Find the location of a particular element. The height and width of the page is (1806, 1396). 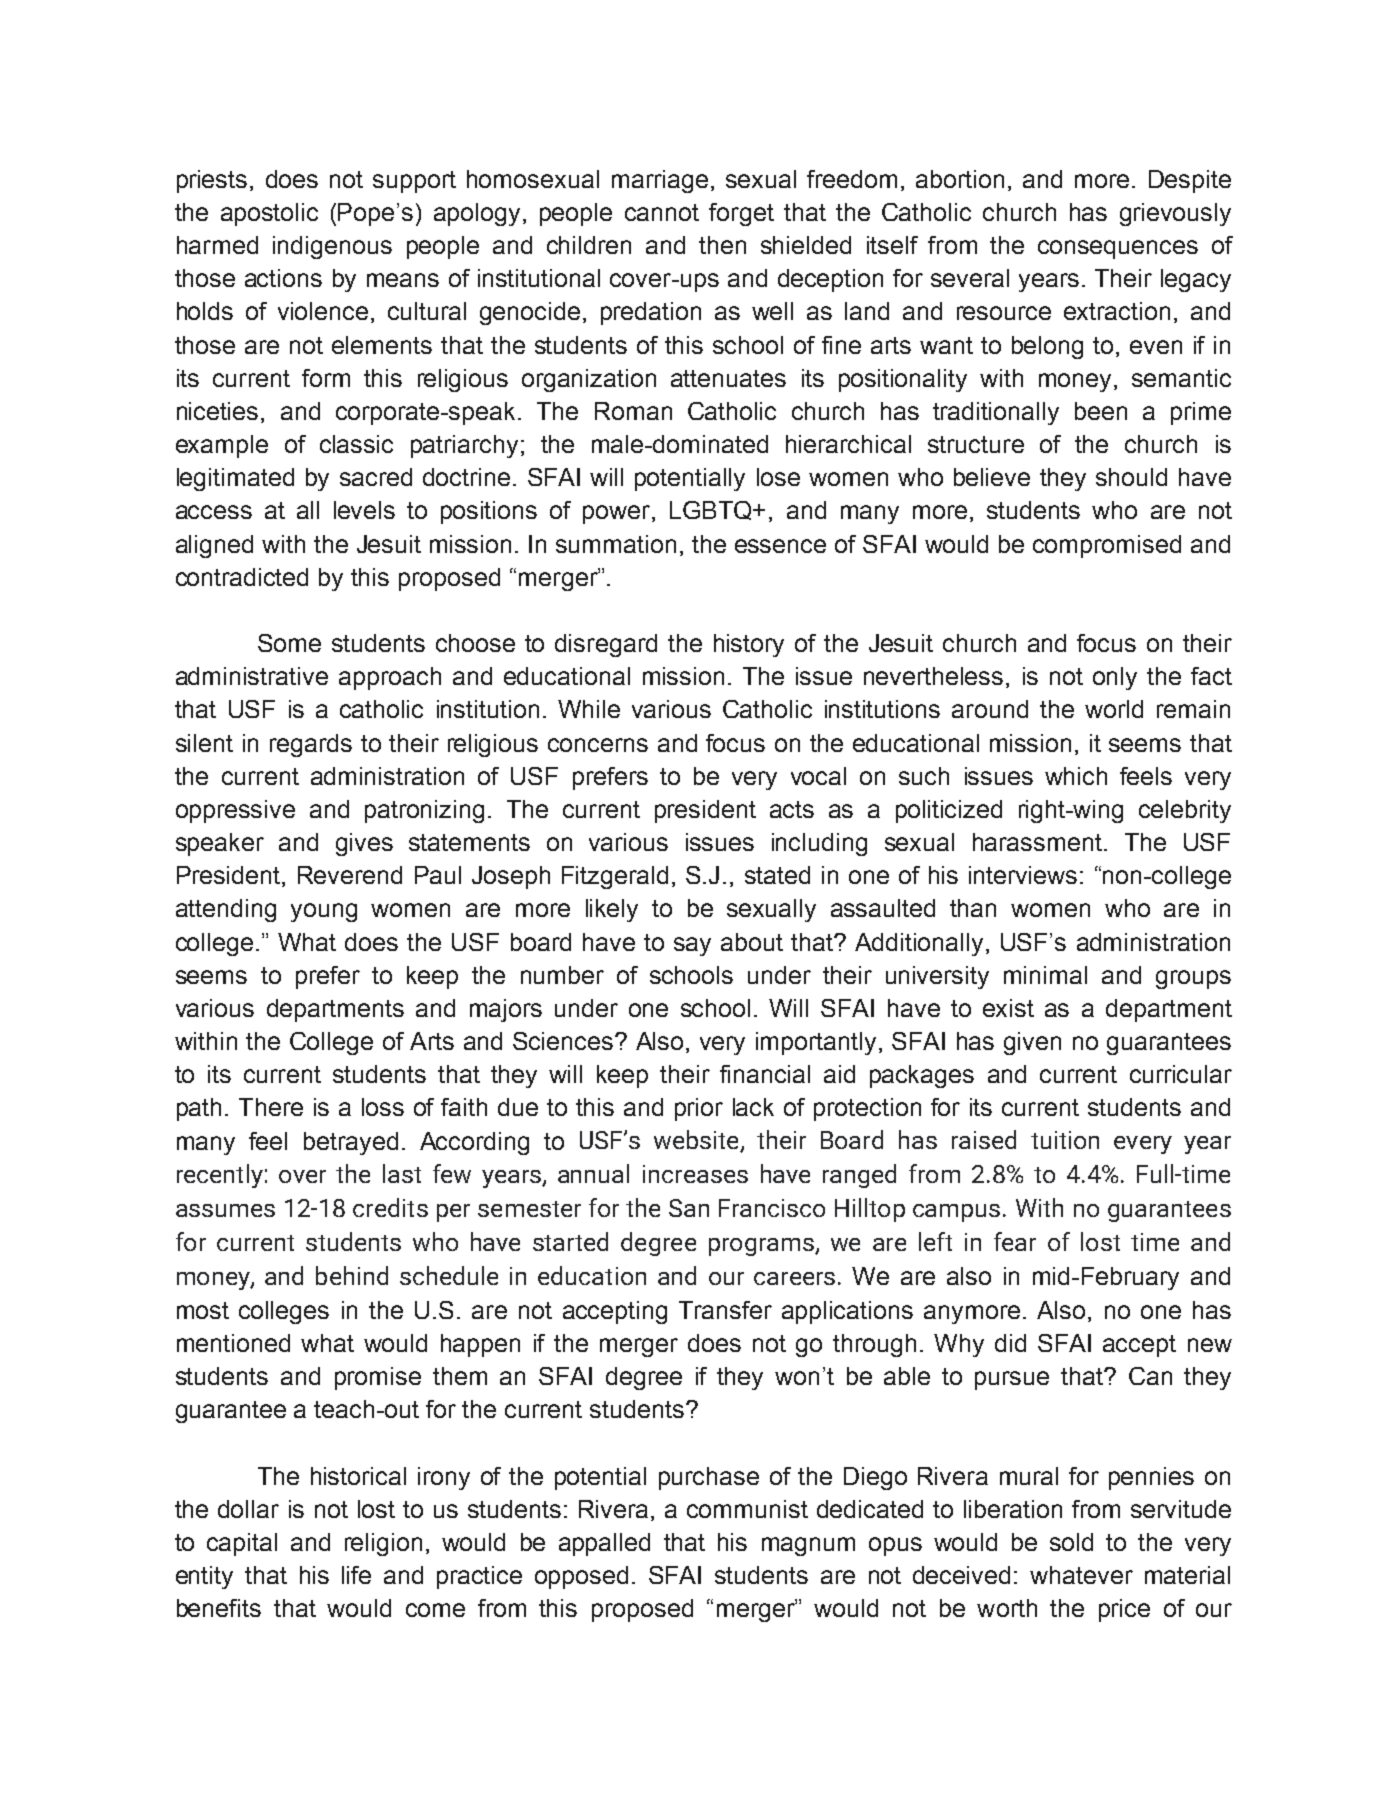

communist is located at coordinates (747, 1509).
